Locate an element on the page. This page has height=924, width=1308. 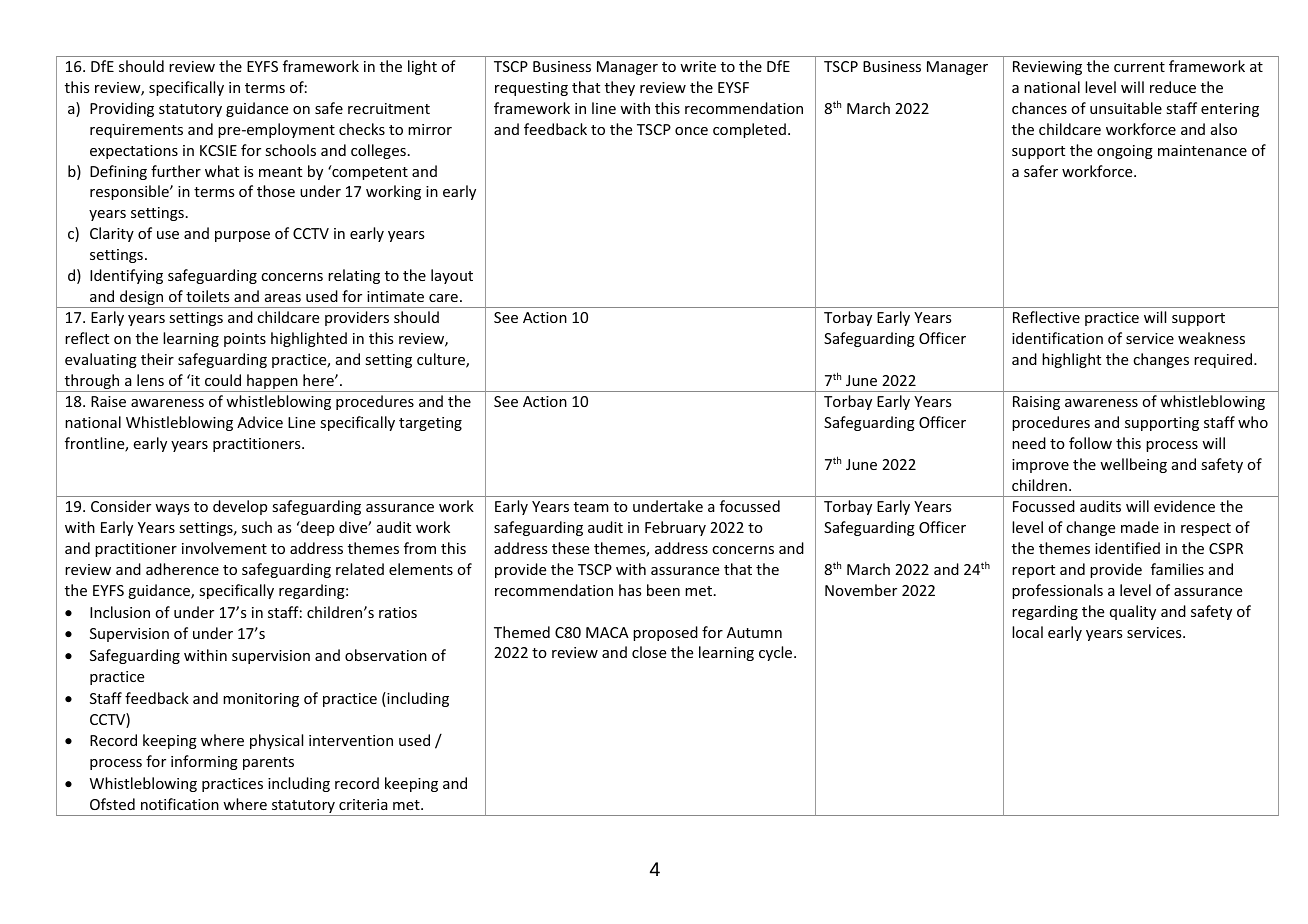
informing is located at coordinates (204, 762).
